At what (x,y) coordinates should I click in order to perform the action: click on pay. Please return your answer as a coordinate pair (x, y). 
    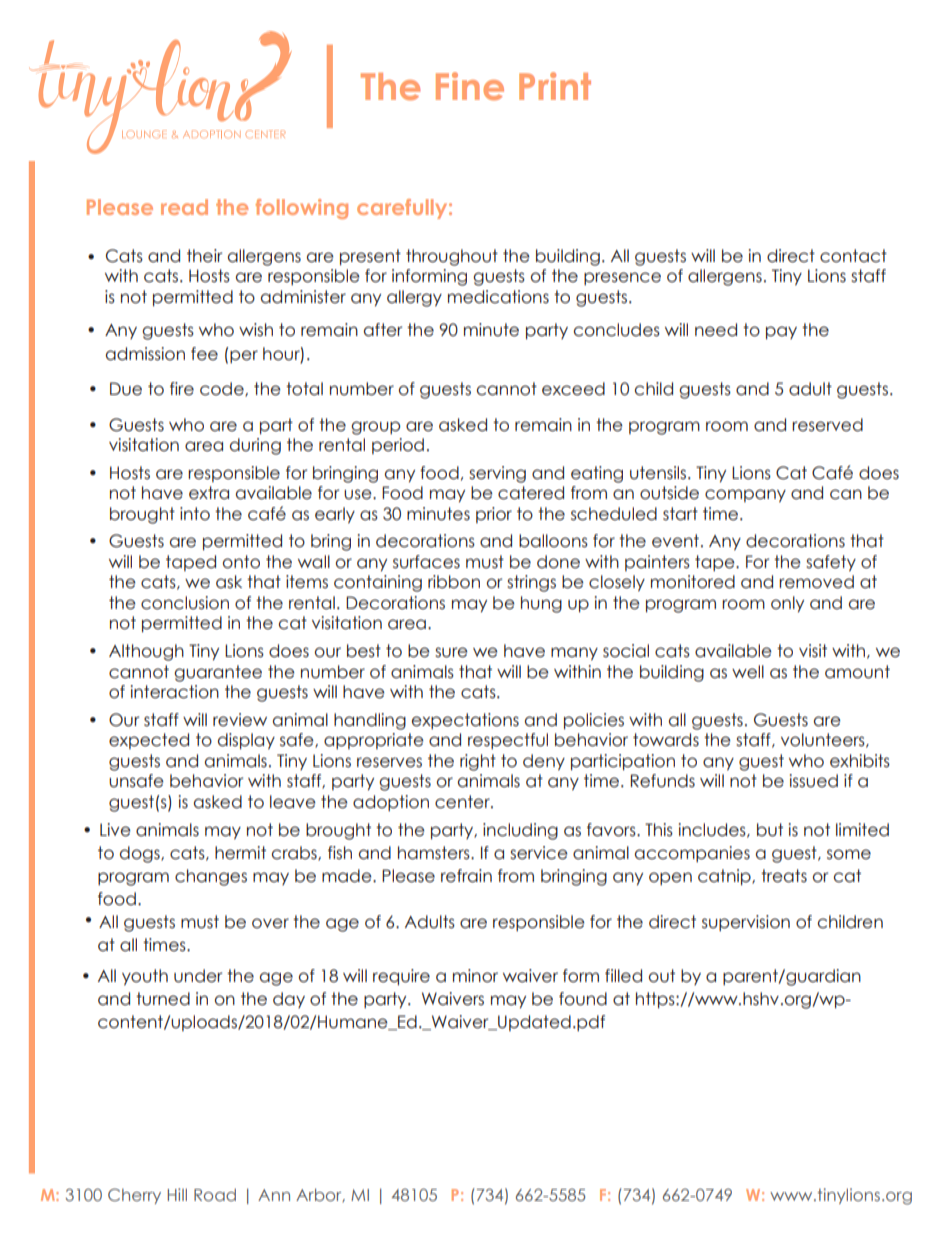
    Looking at the image, I should click on (781, 332).
